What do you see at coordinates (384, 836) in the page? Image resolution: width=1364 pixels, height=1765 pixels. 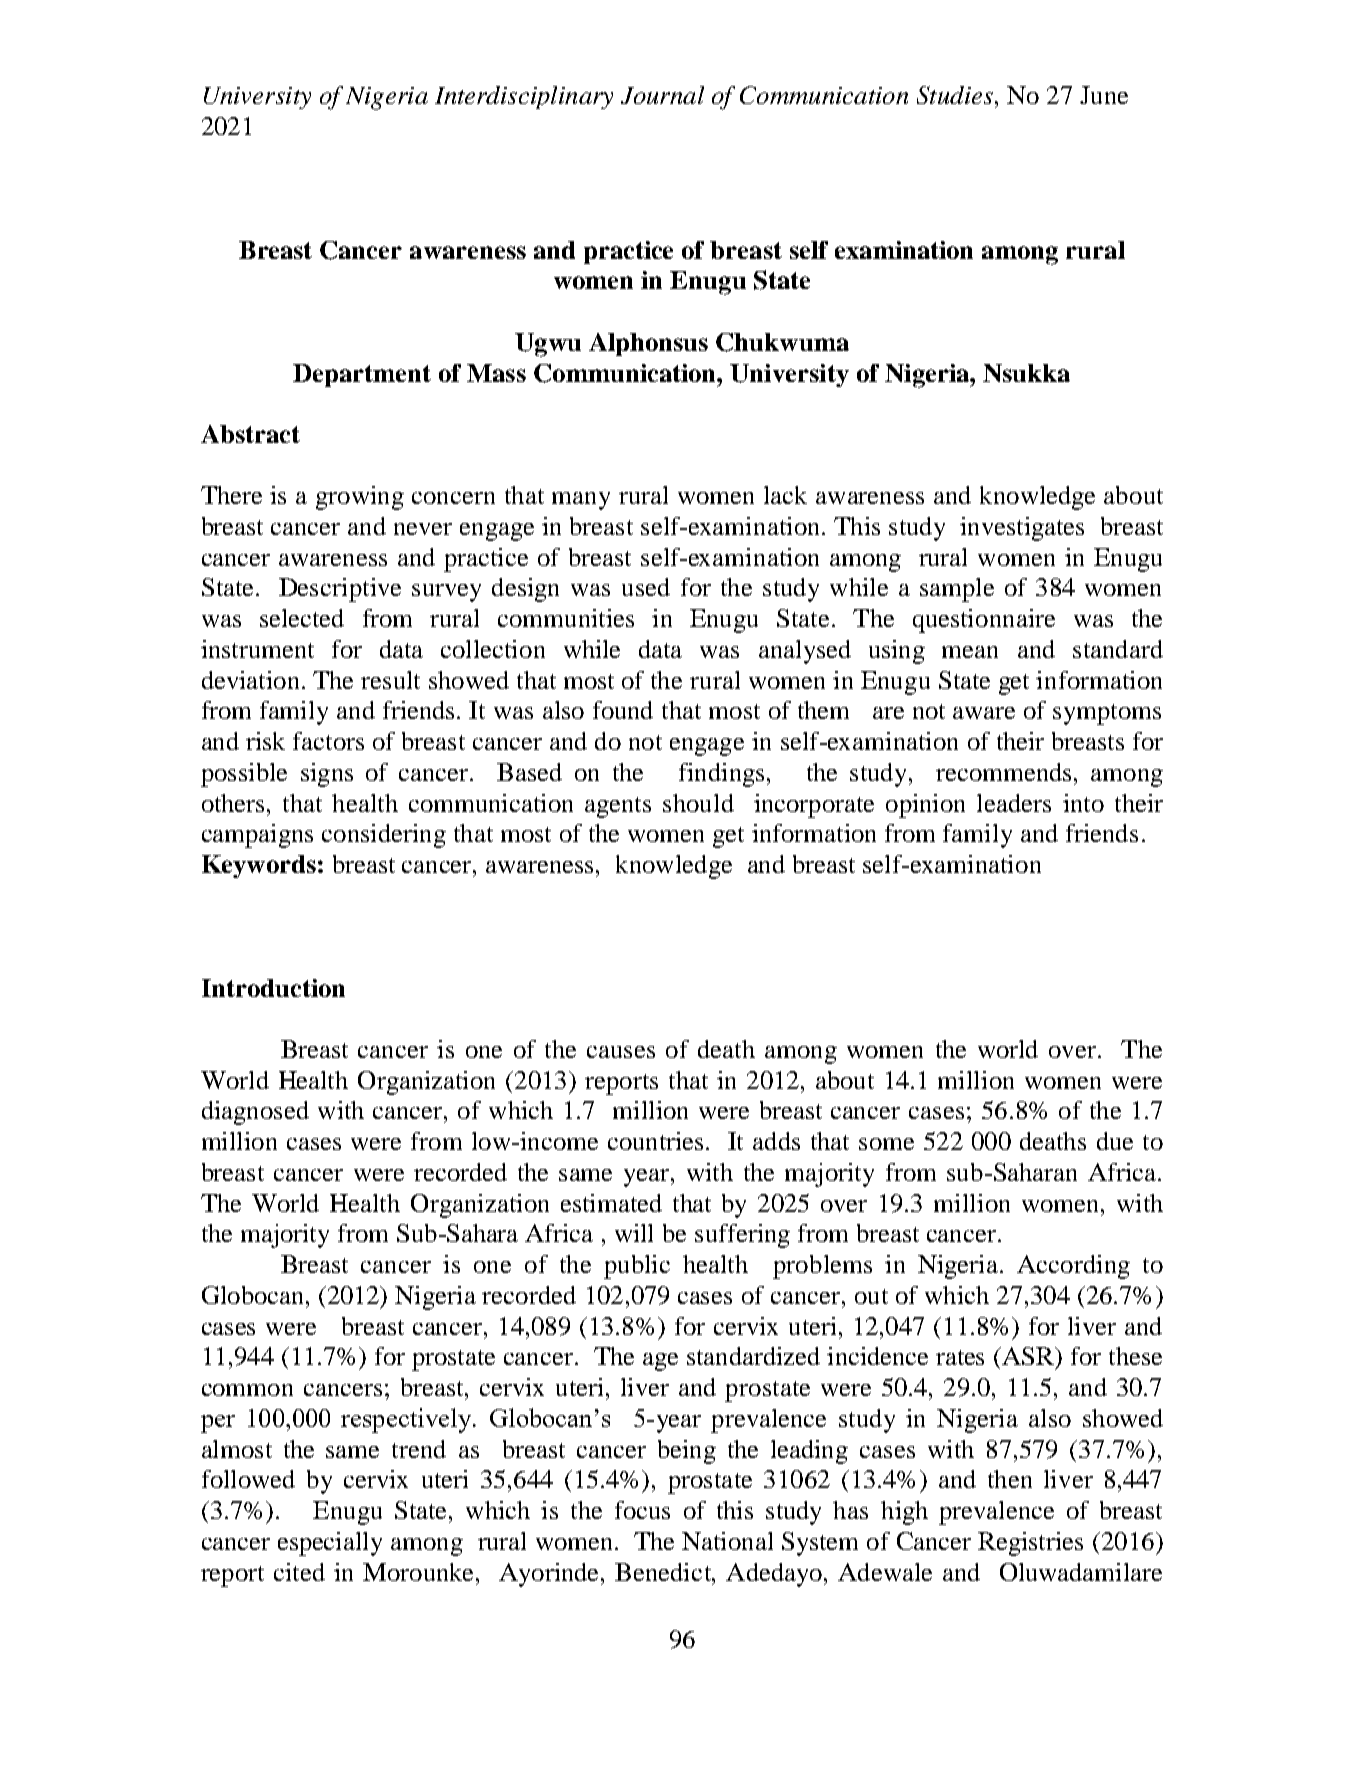 I see `considering` at bounding box center [384, 836].
